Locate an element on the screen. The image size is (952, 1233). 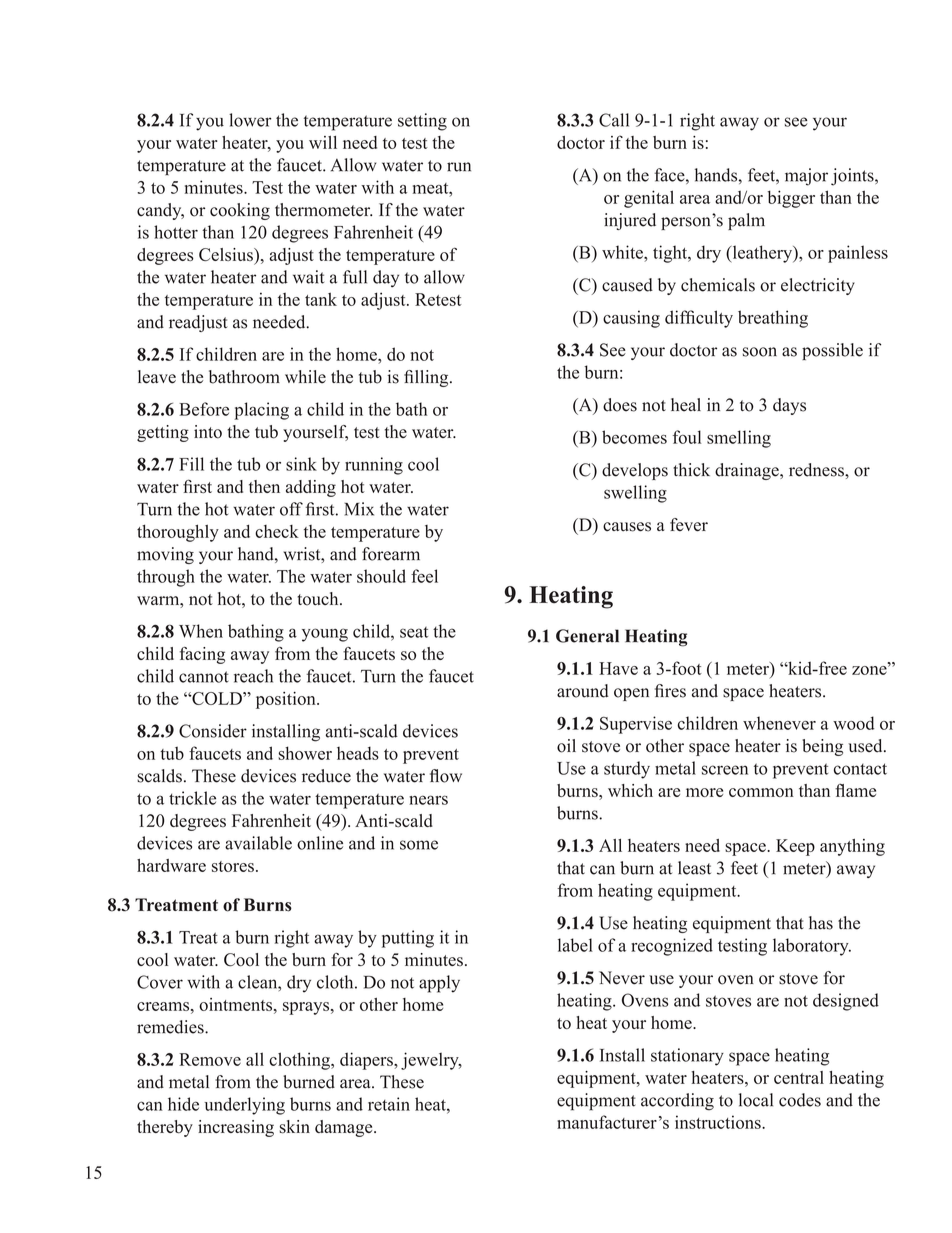
placing is located at coordinates (261, 411).
